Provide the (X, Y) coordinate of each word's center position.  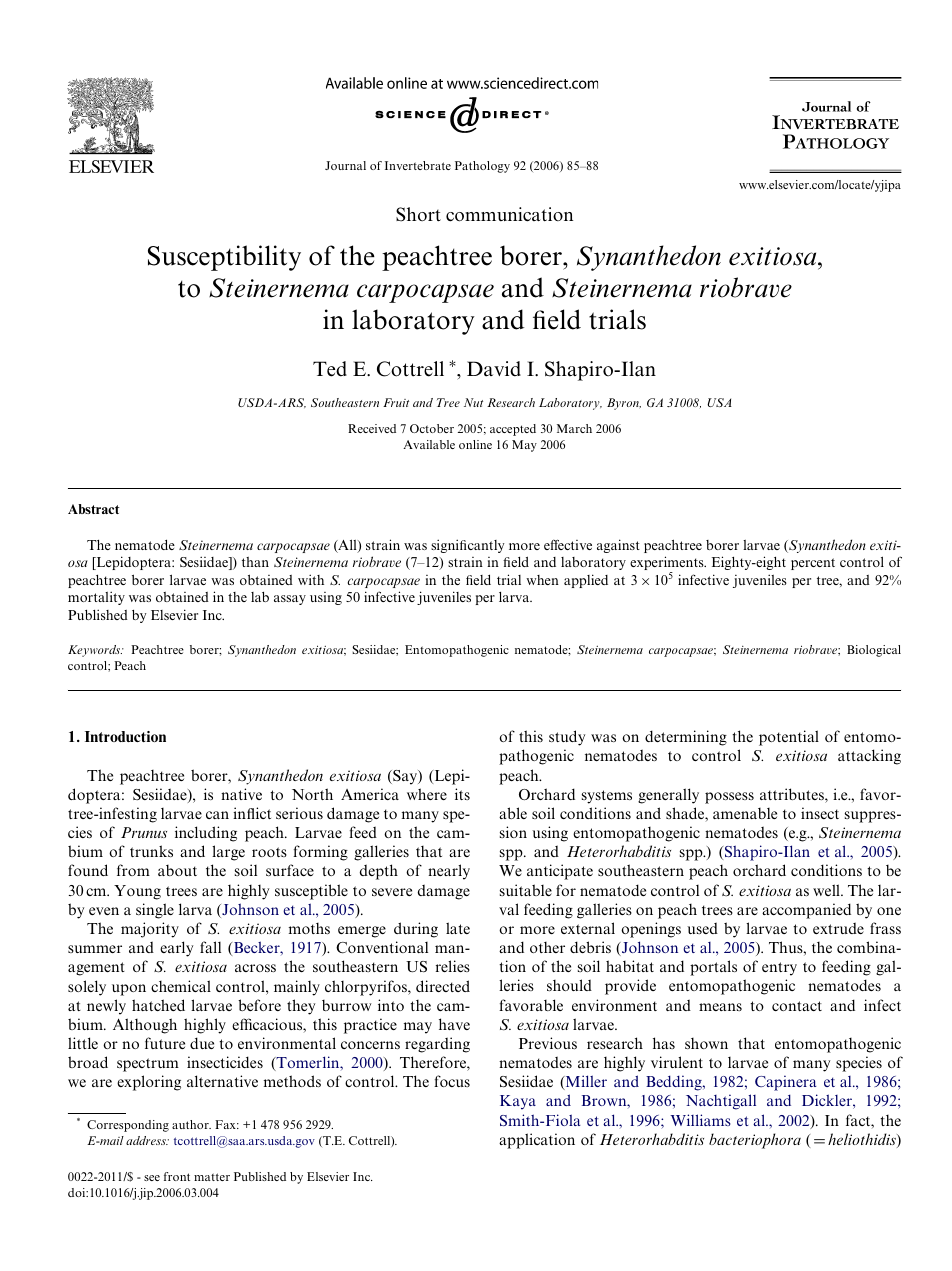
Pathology (482, 167)
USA (719, 402)
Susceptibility (224, 258)
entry (779, 969)
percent (813, 564)
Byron (624, 404)
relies (453, 966)
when (542, 580)
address (147, 1140)
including (206, 834)
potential (789, 738)
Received (372, 428)
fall (210, 947)
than (255, 562)
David (494, 369)
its (462, 794)
